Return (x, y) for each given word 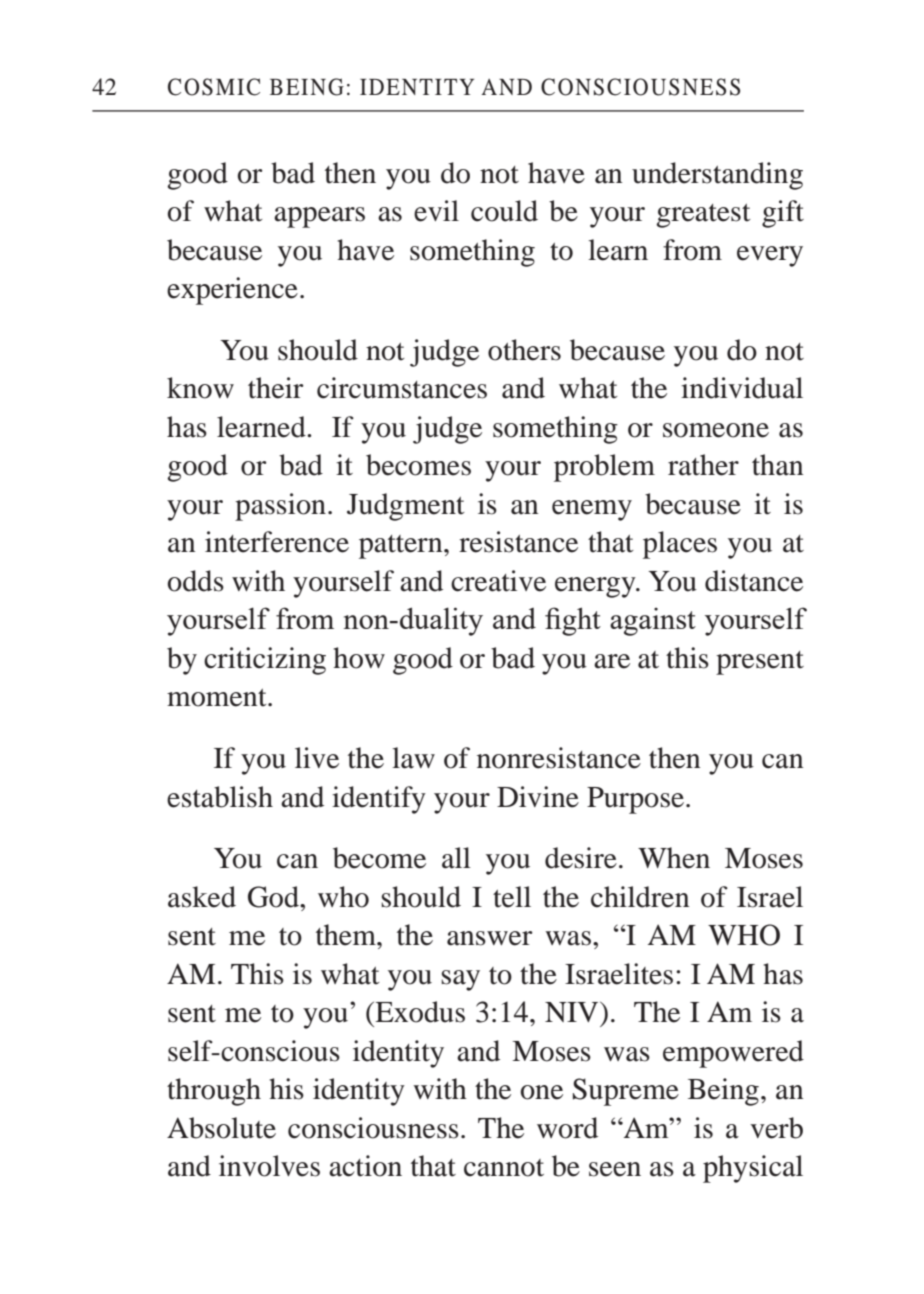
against (653, 622)
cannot (504, 1168)
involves (269, 1166)
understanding (717, 176)
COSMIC (214, 87)
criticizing (265, 661)
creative (498, 581)
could (504, 211)
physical (753, 1169)
